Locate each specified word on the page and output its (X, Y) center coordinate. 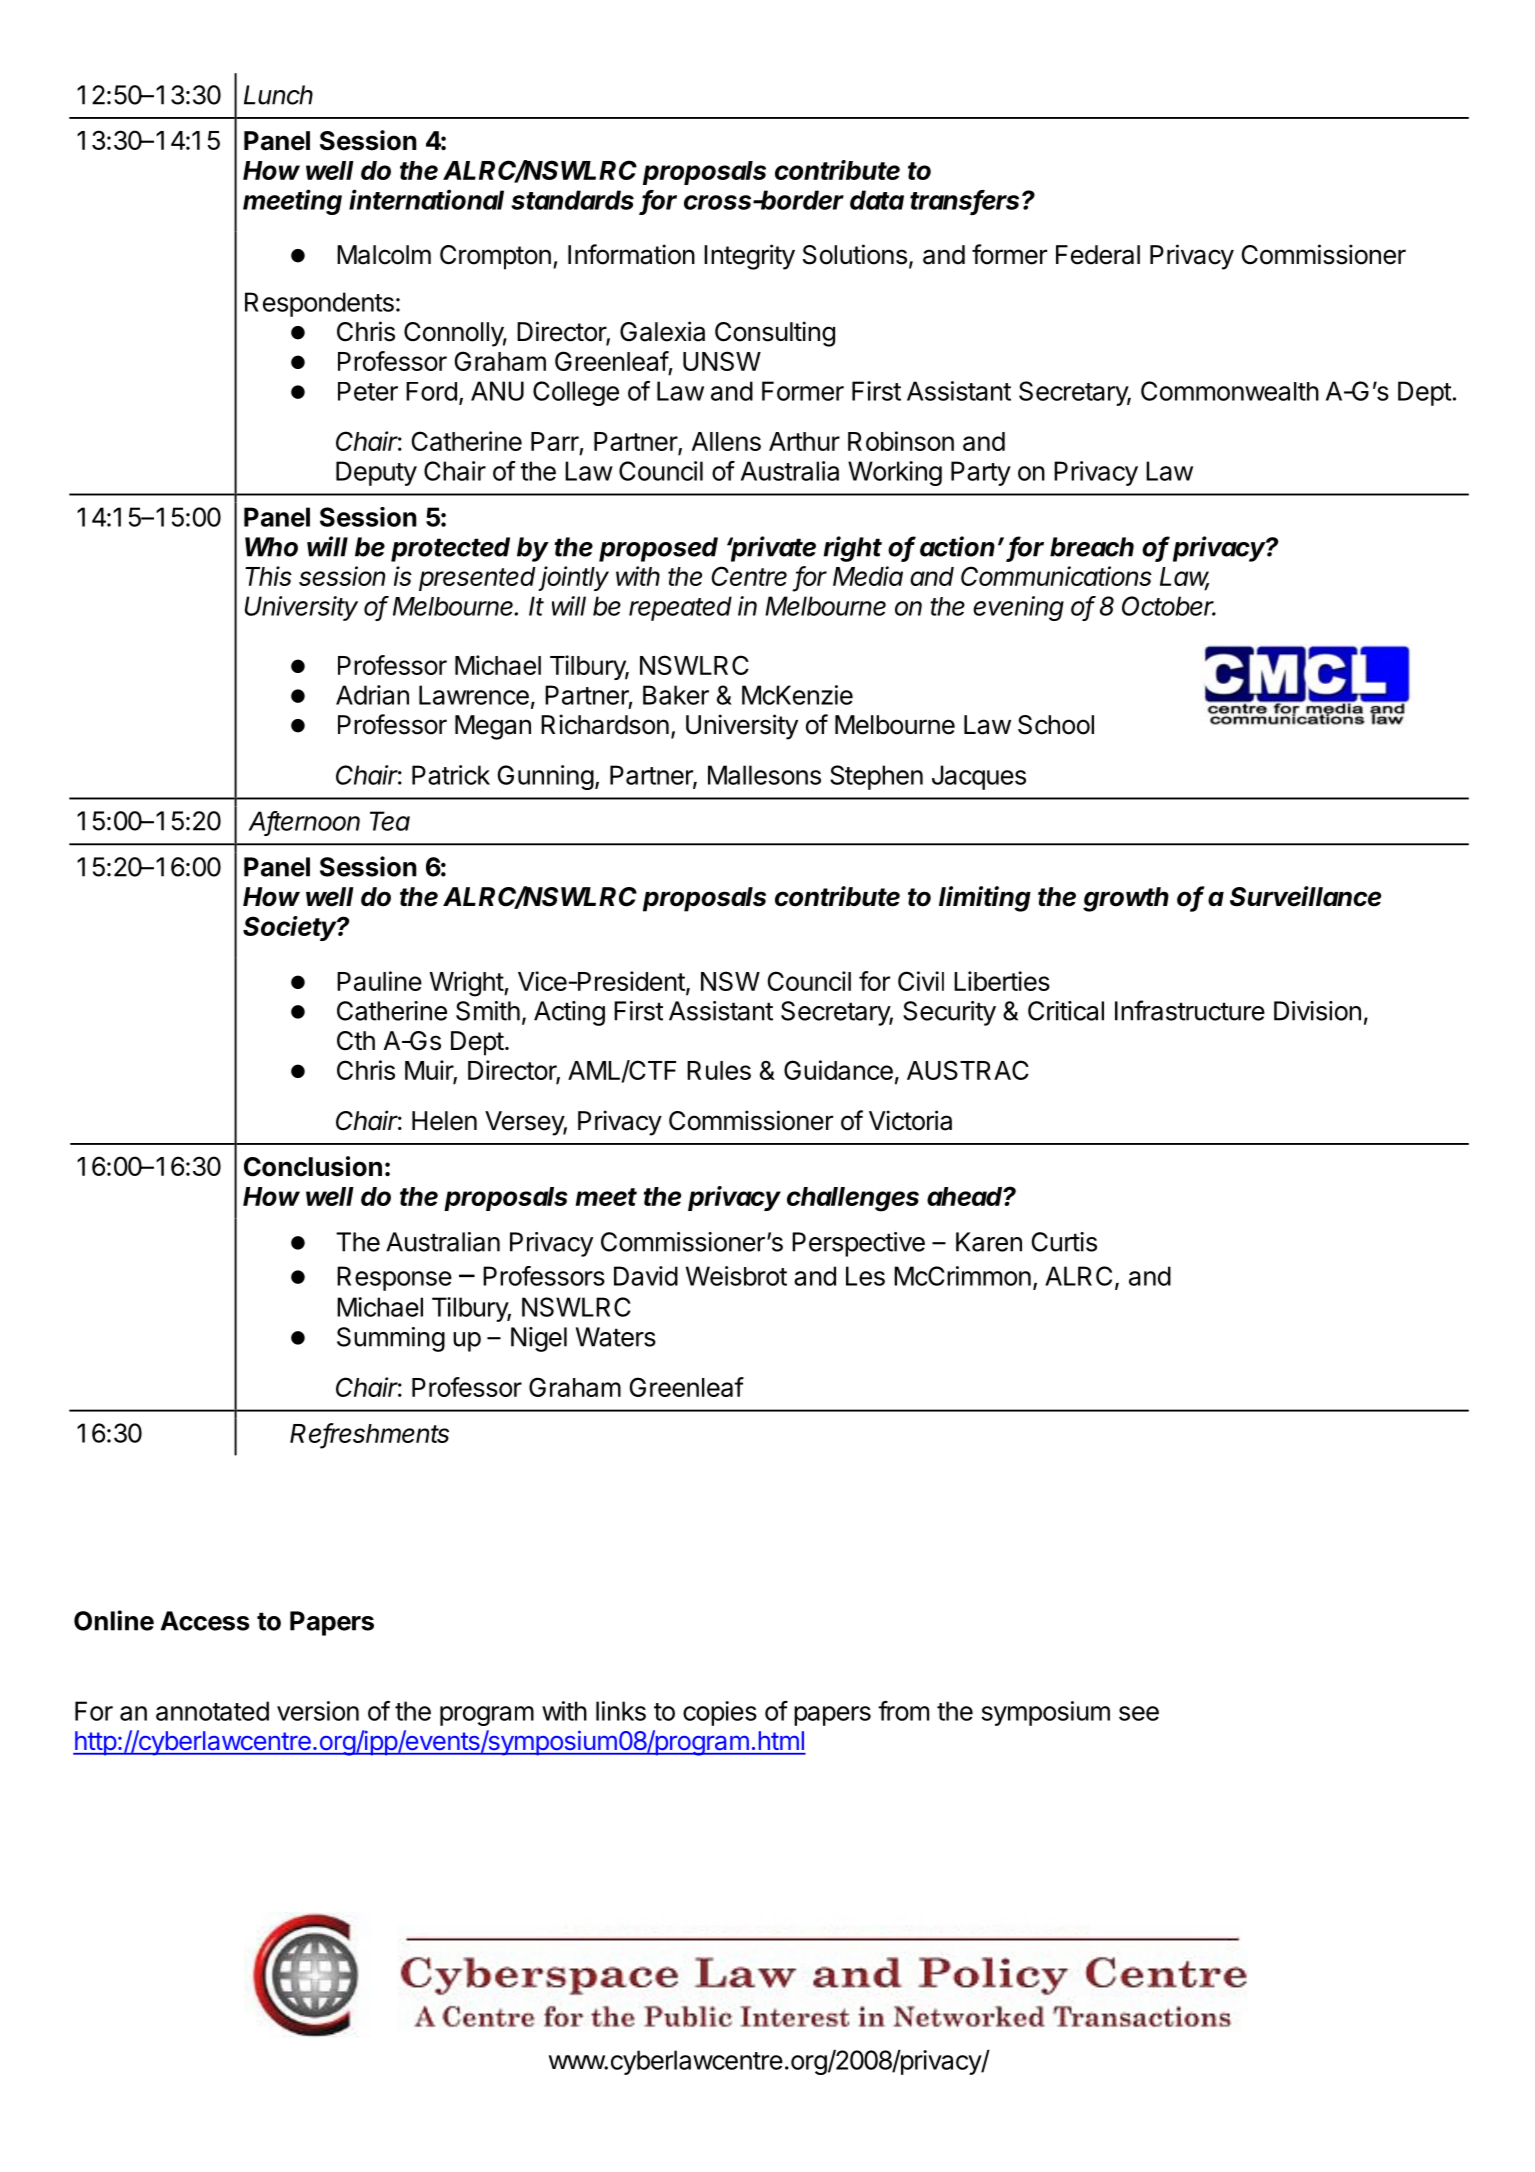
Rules (719, 1070)
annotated (212, 1711)
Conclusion (313, 1166)
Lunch (278, 95)
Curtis (1064, 1242)
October (1169, 606)
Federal (1098, 255)
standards (572, 200)
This (268, 576)
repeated (680, 608)
